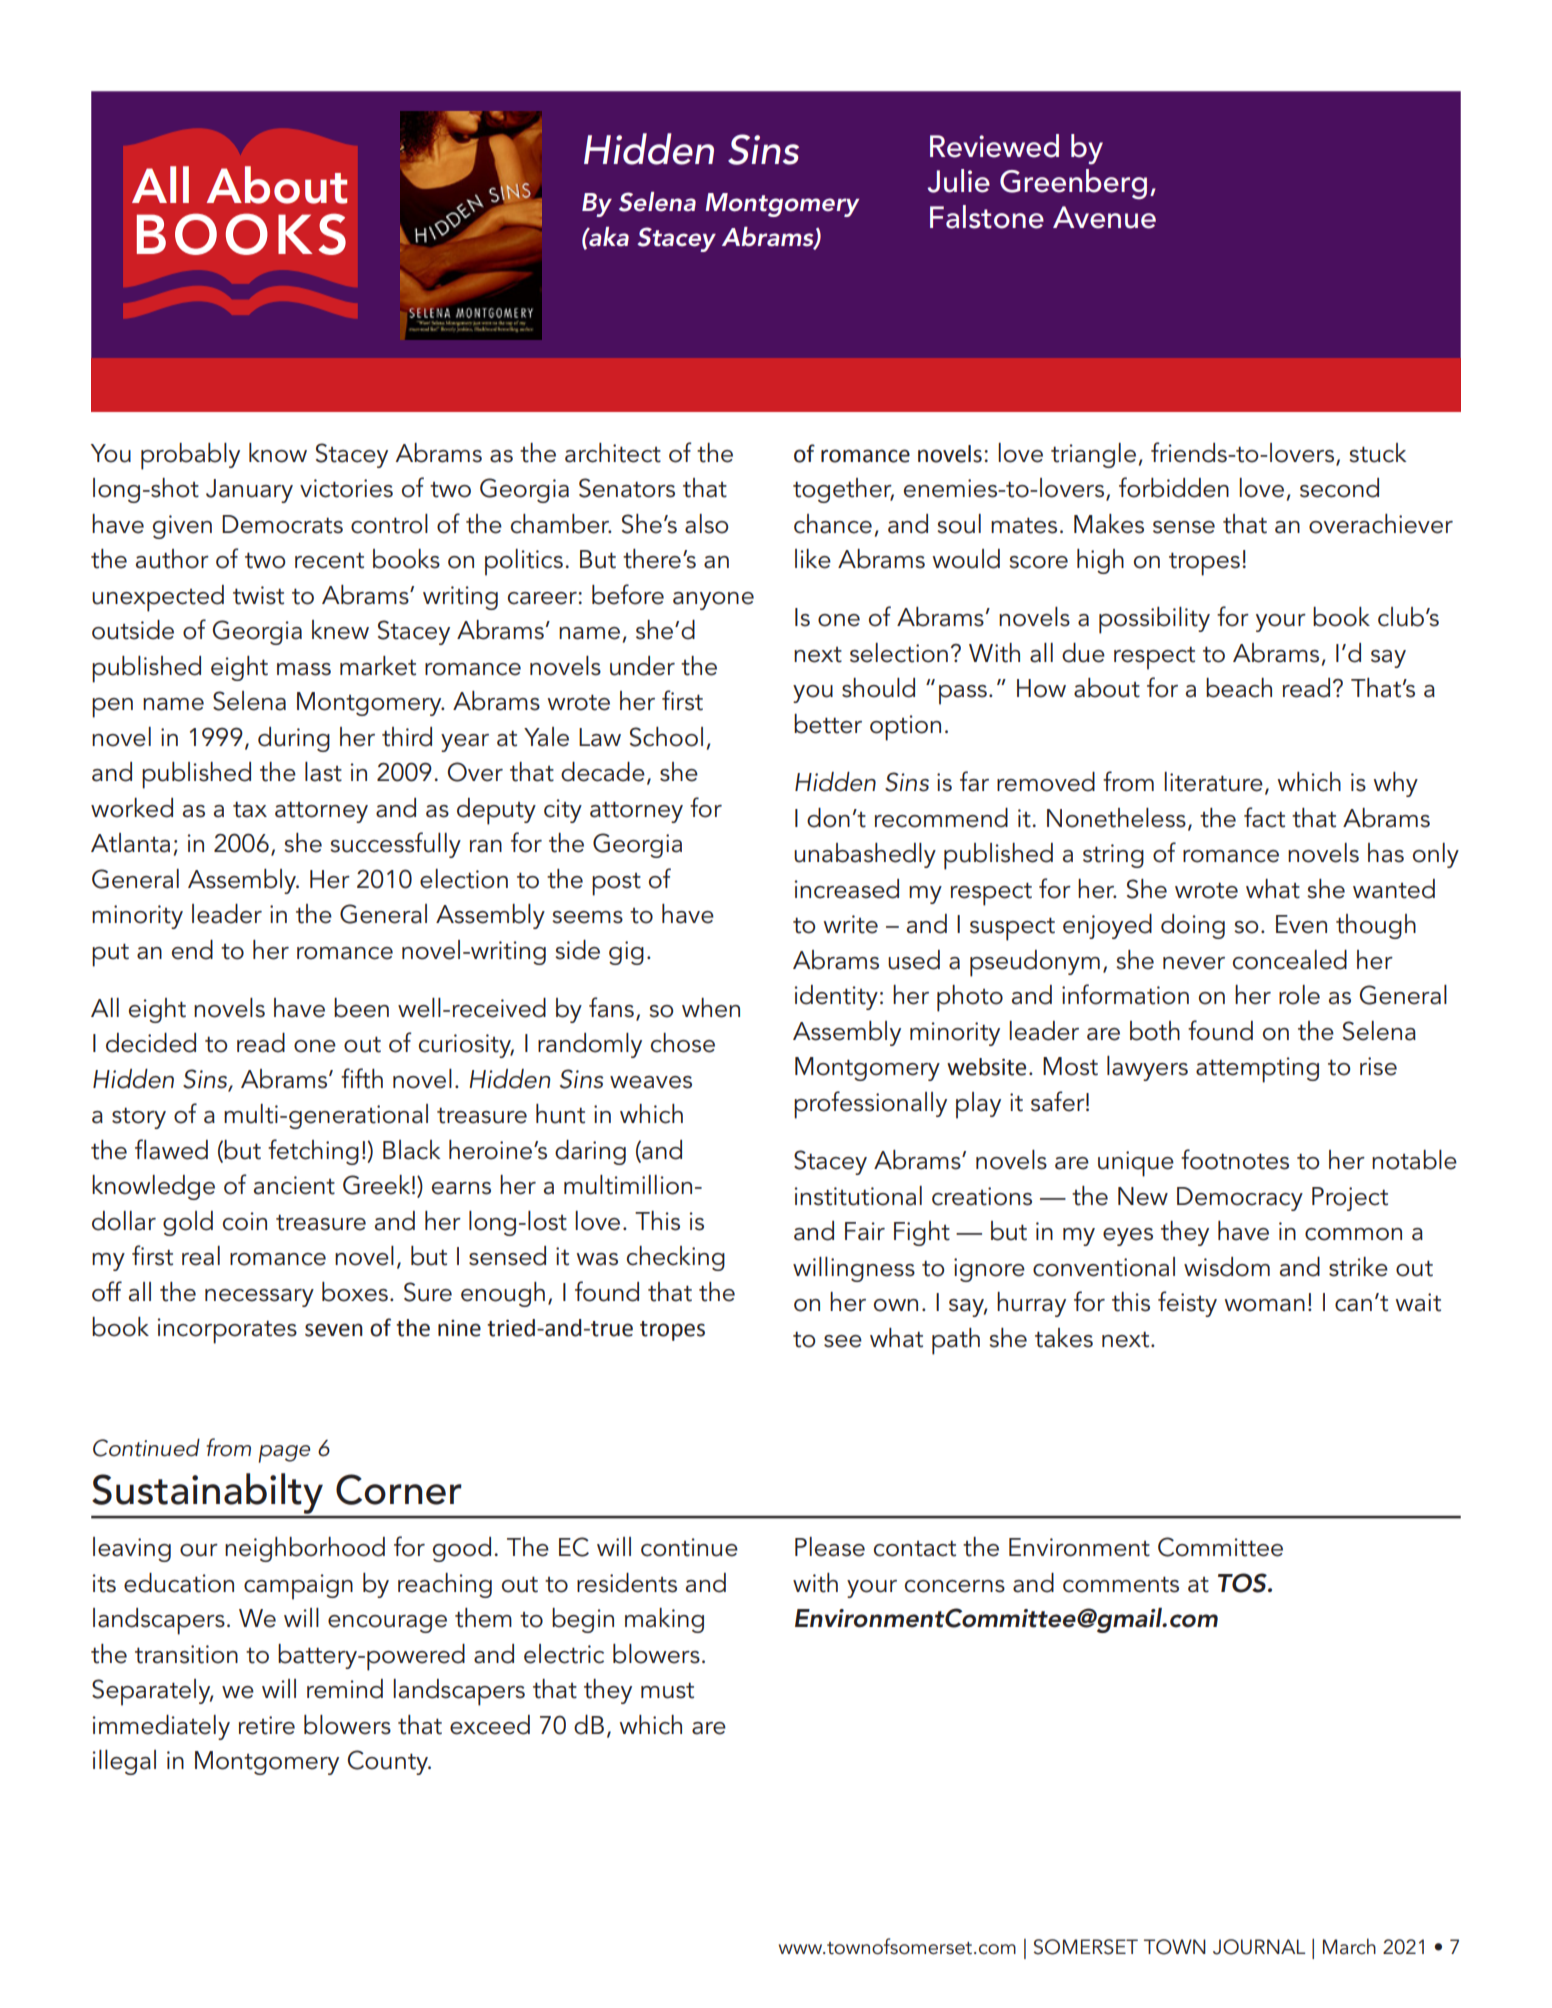 The width and height of the document is (1552, 2008). Describe the element at coordinates (958, 181) in the document. I see `Julie` at that location.
